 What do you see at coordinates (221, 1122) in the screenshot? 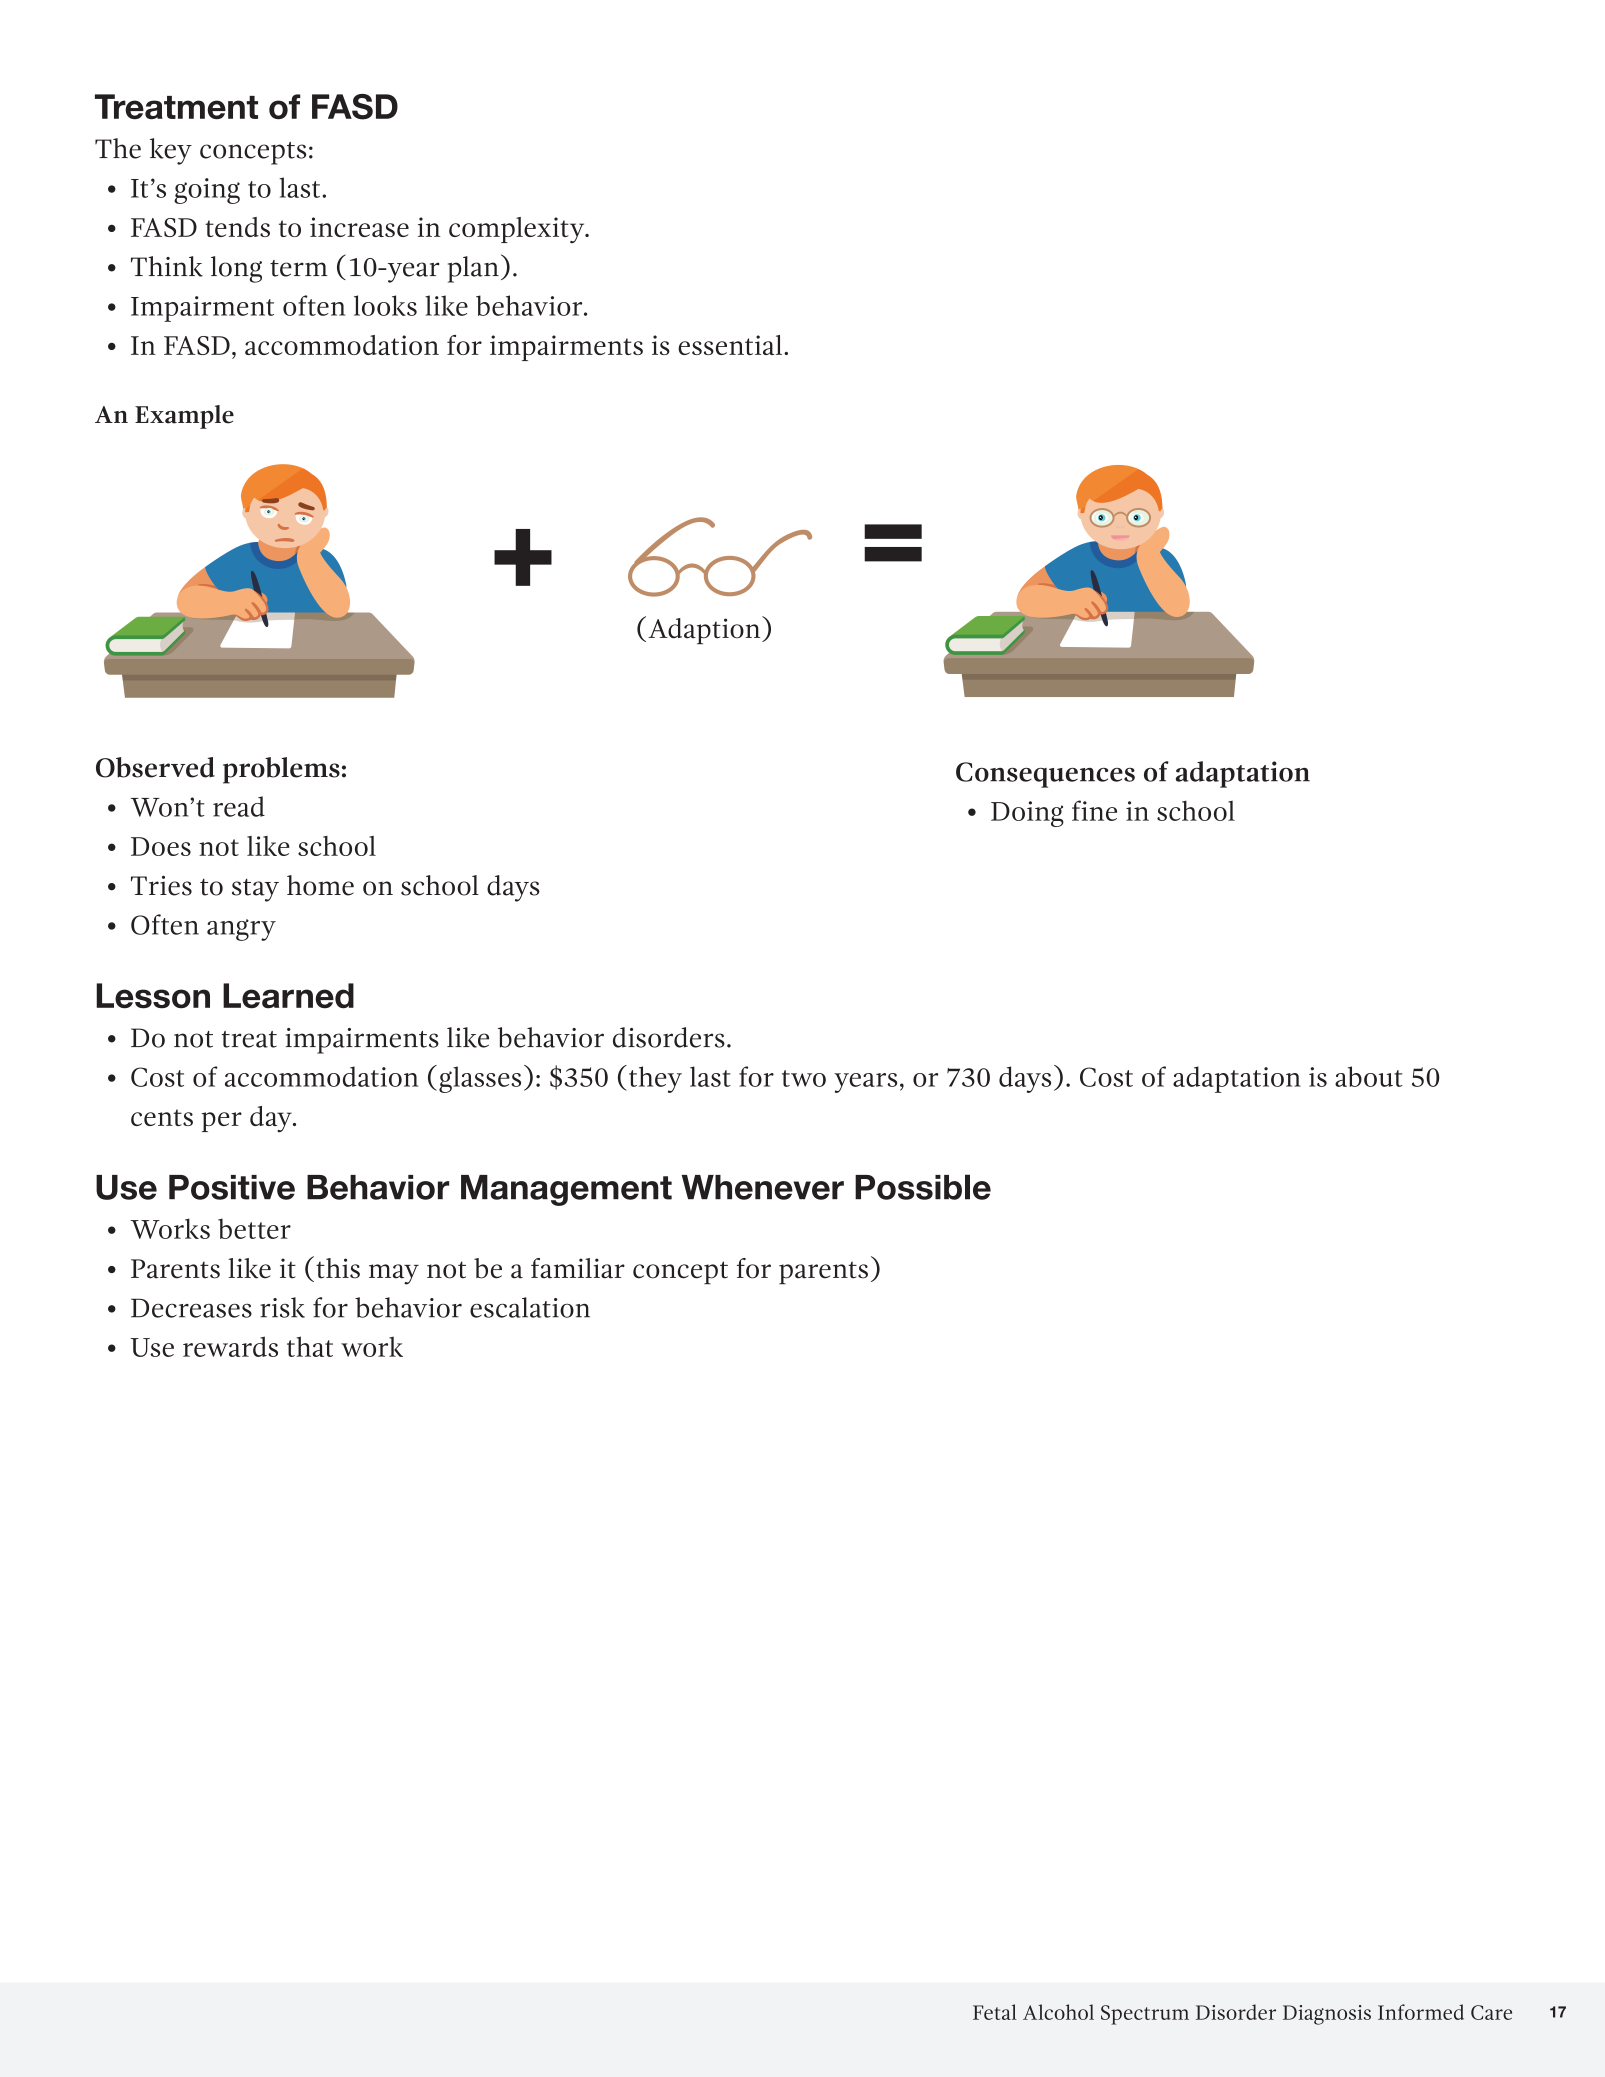
I see `per` at bounding box center [221, 1122].
